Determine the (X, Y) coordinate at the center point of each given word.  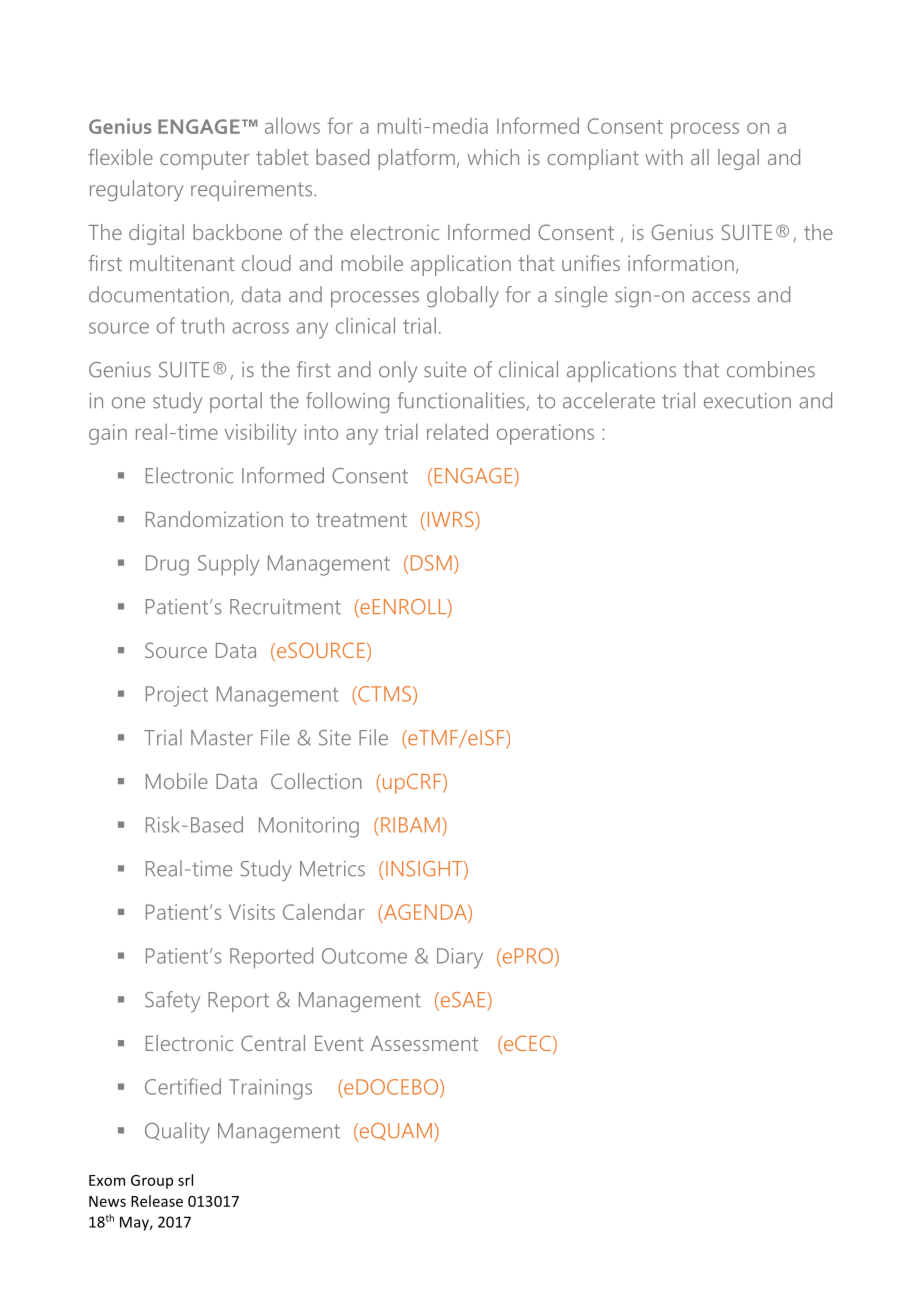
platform (416, 159)
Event (339, 1043)
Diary (460, 958)
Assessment (424, 1043)
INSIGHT (425, 870)
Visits (252, 912)
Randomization (214, 519)
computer (205, 160)
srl (185, 1180)
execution (747, 401)
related (457, 431)
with (664, 157)
